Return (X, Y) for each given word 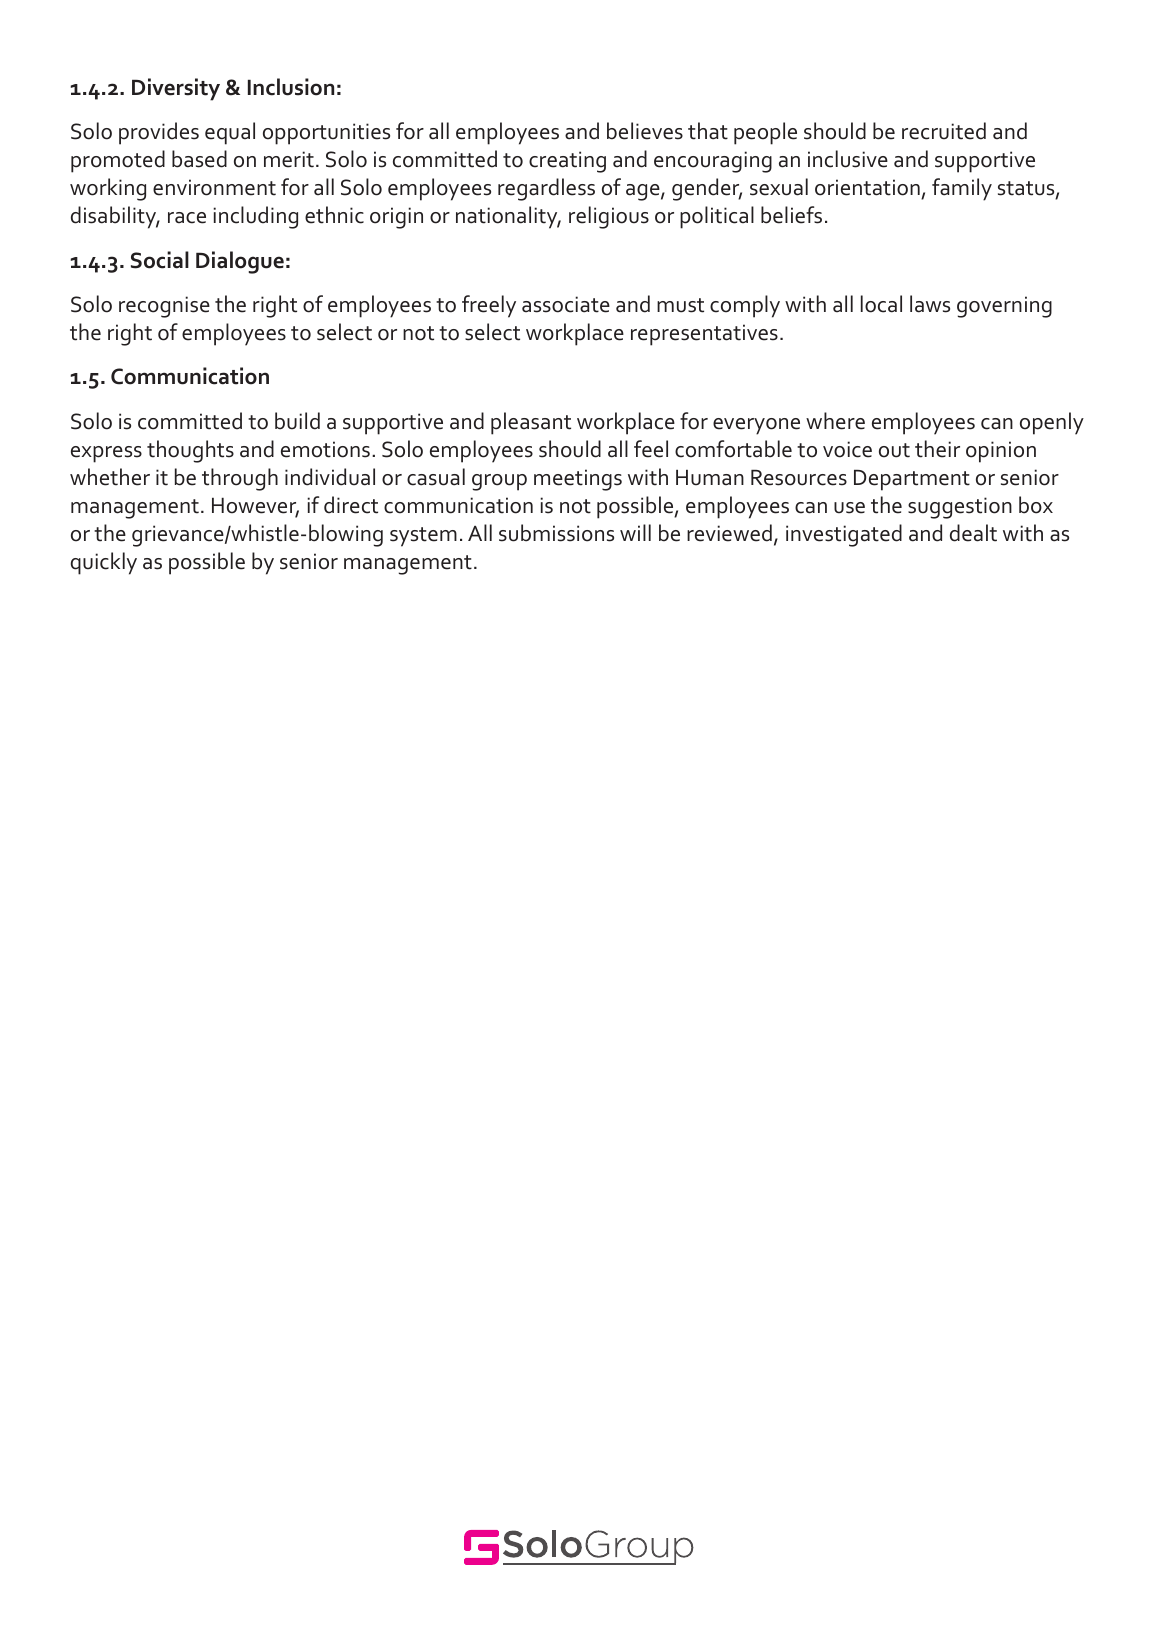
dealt (973, 533)
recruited (944, 131)
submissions (556, 533)
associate (566, 304)
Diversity (176, 89)
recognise (164, 307)
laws (930, 304)
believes (645, 131)
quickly (104, 563)
